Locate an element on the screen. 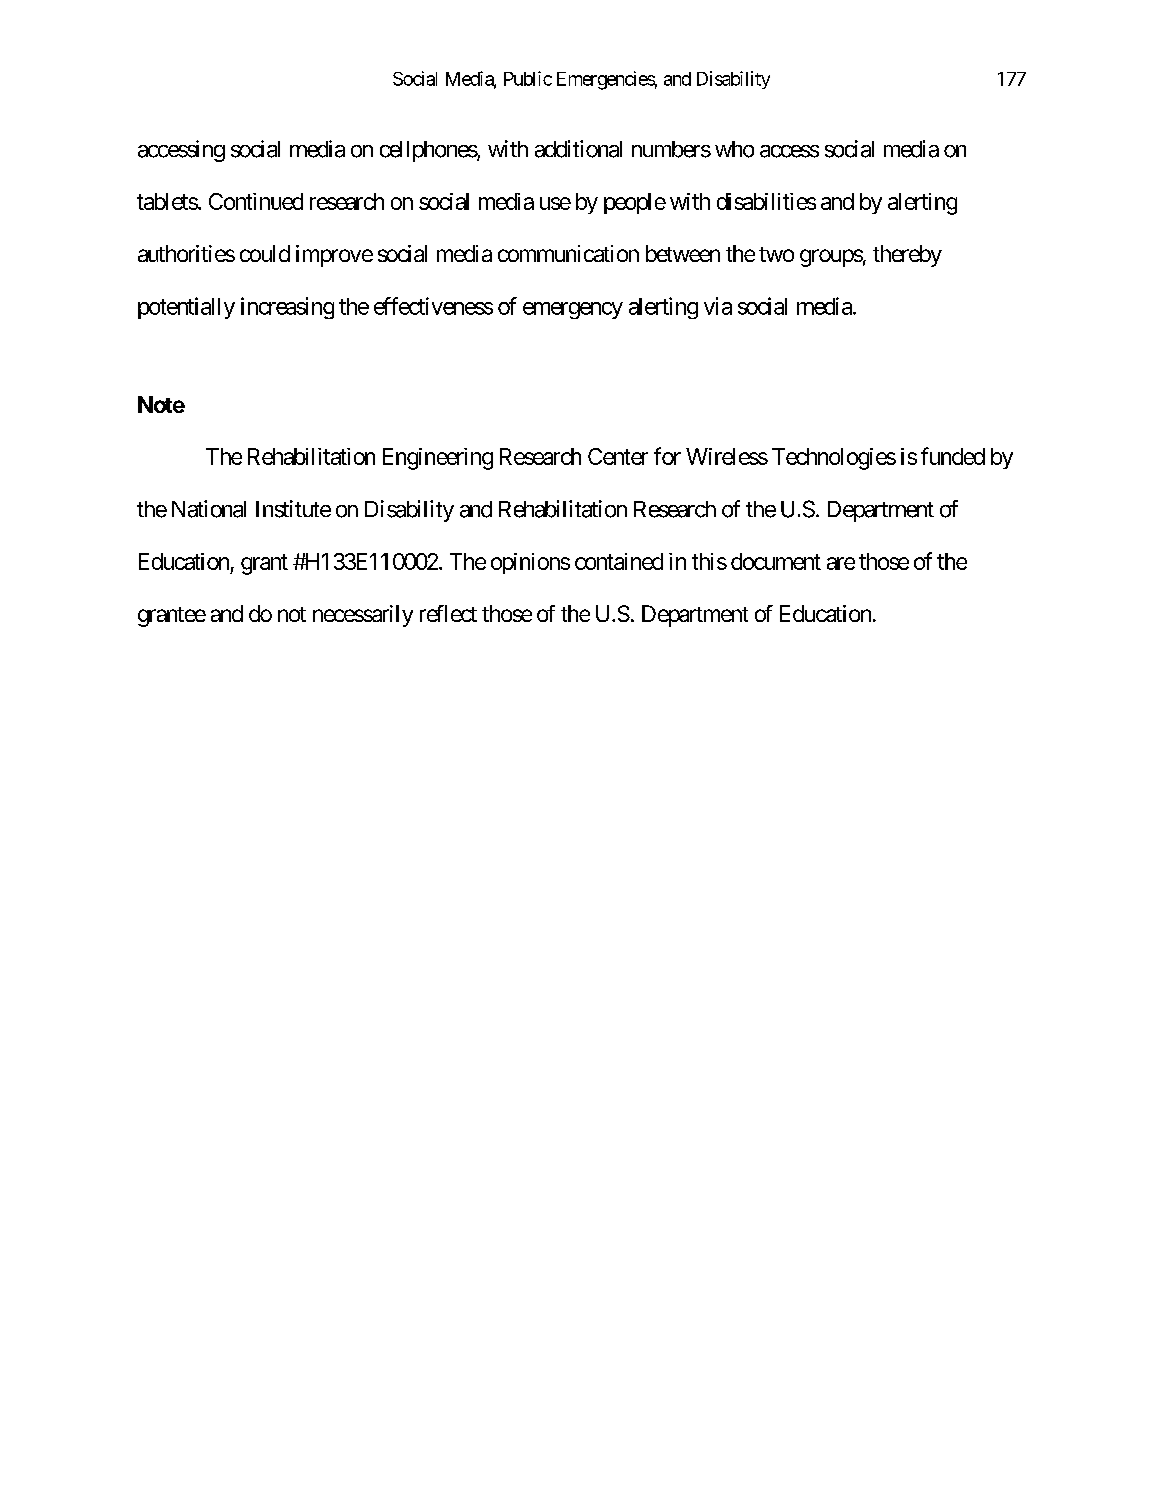 This screenshot has height=1504, width=1162. funded is located at coordinates (953, 456).
